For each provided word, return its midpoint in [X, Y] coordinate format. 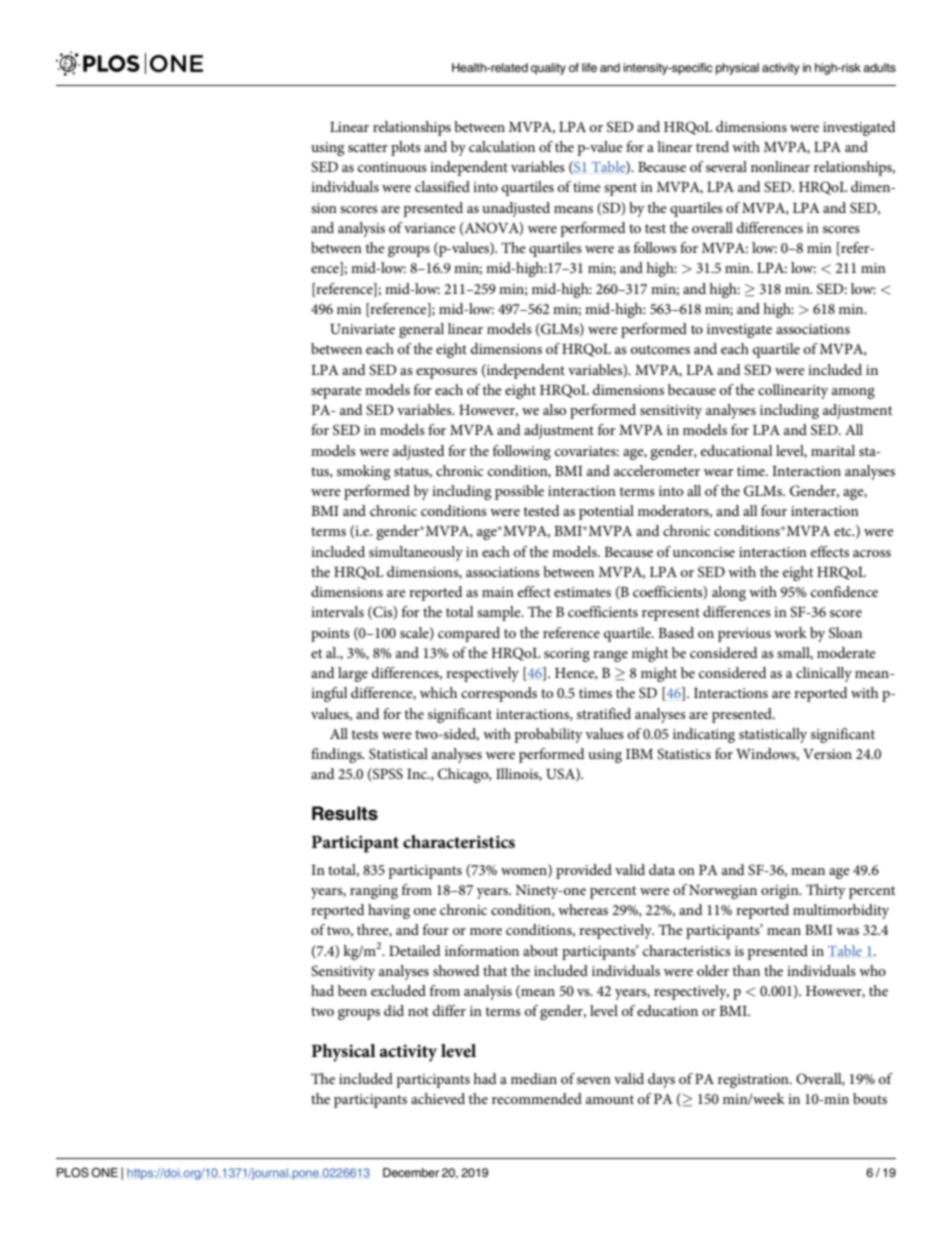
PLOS [73, 1173]
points [330, 635]
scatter [368, 147]
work [790, 632]
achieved [438, 1098]
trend [712, 146]
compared [469, 634]
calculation [502, 146]
